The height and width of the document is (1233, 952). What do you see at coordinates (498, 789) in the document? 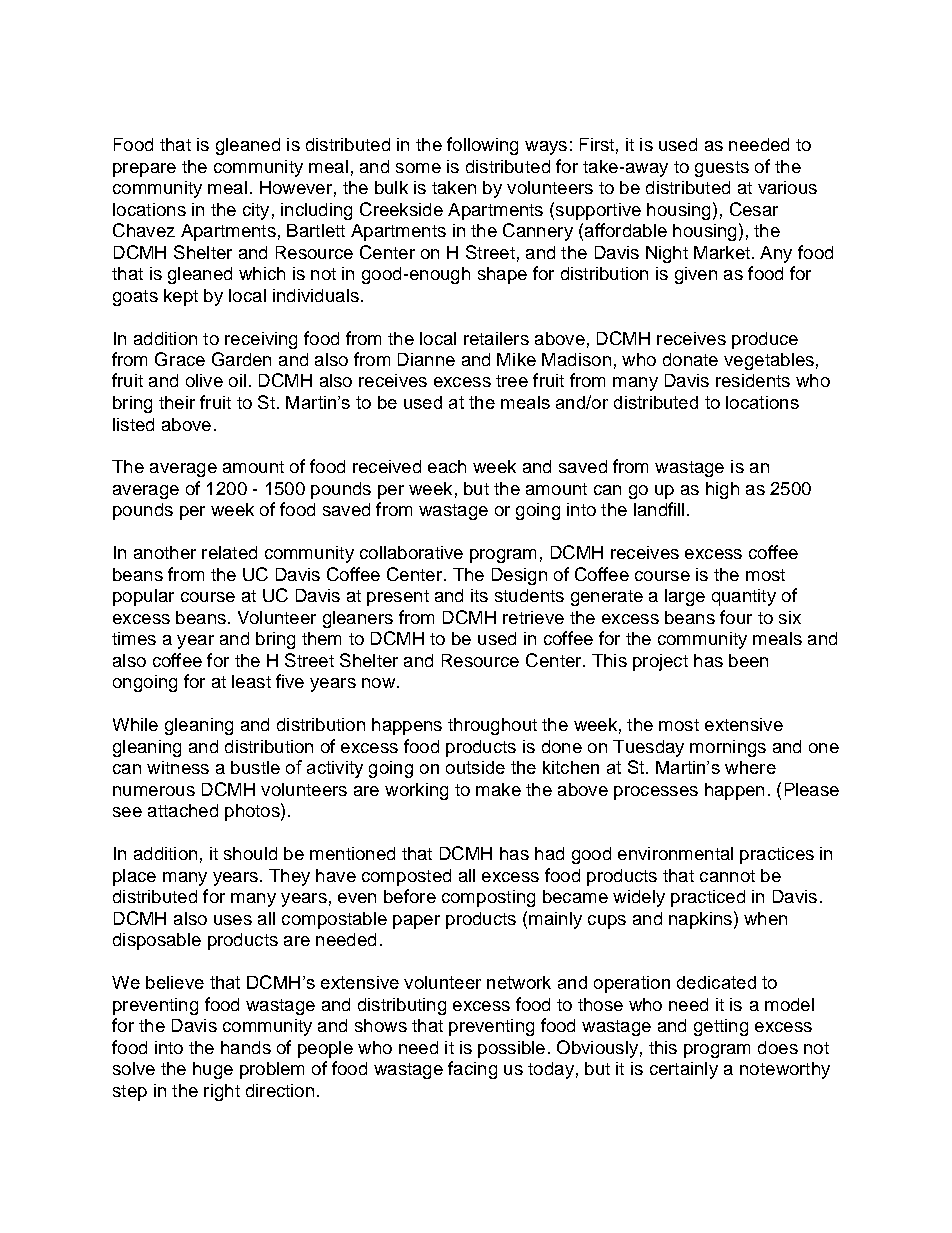
I see `make` at bounding box center [498, 789].
